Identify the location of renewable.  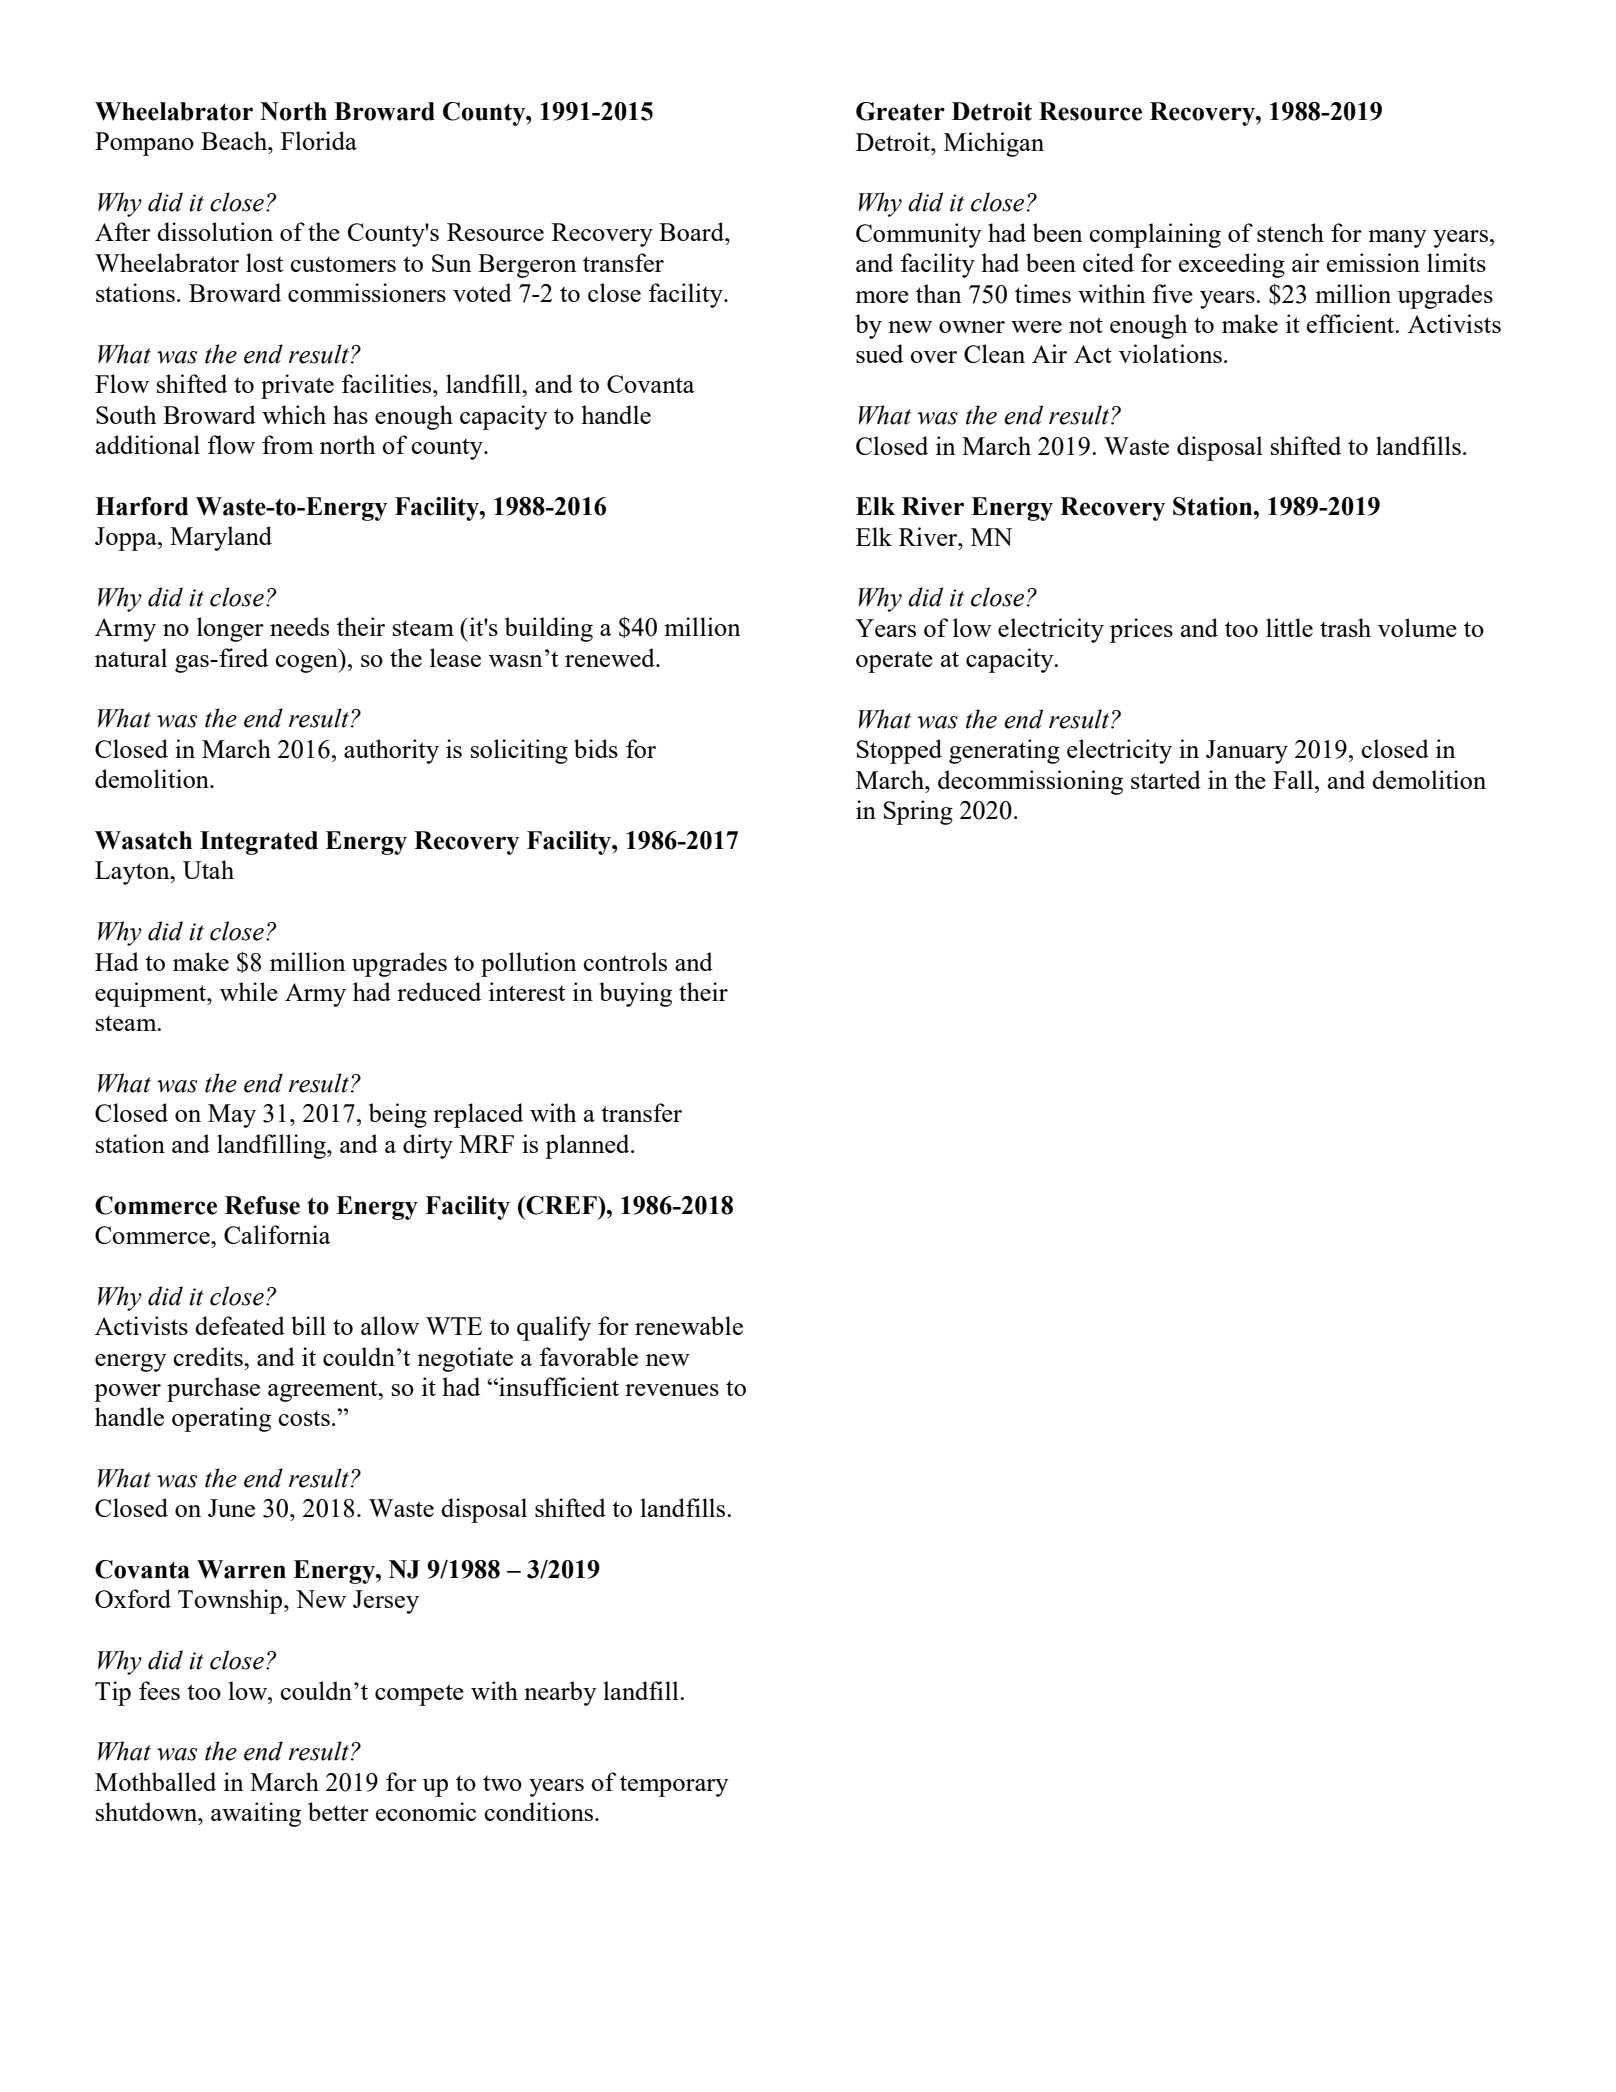
(689, 1325).
